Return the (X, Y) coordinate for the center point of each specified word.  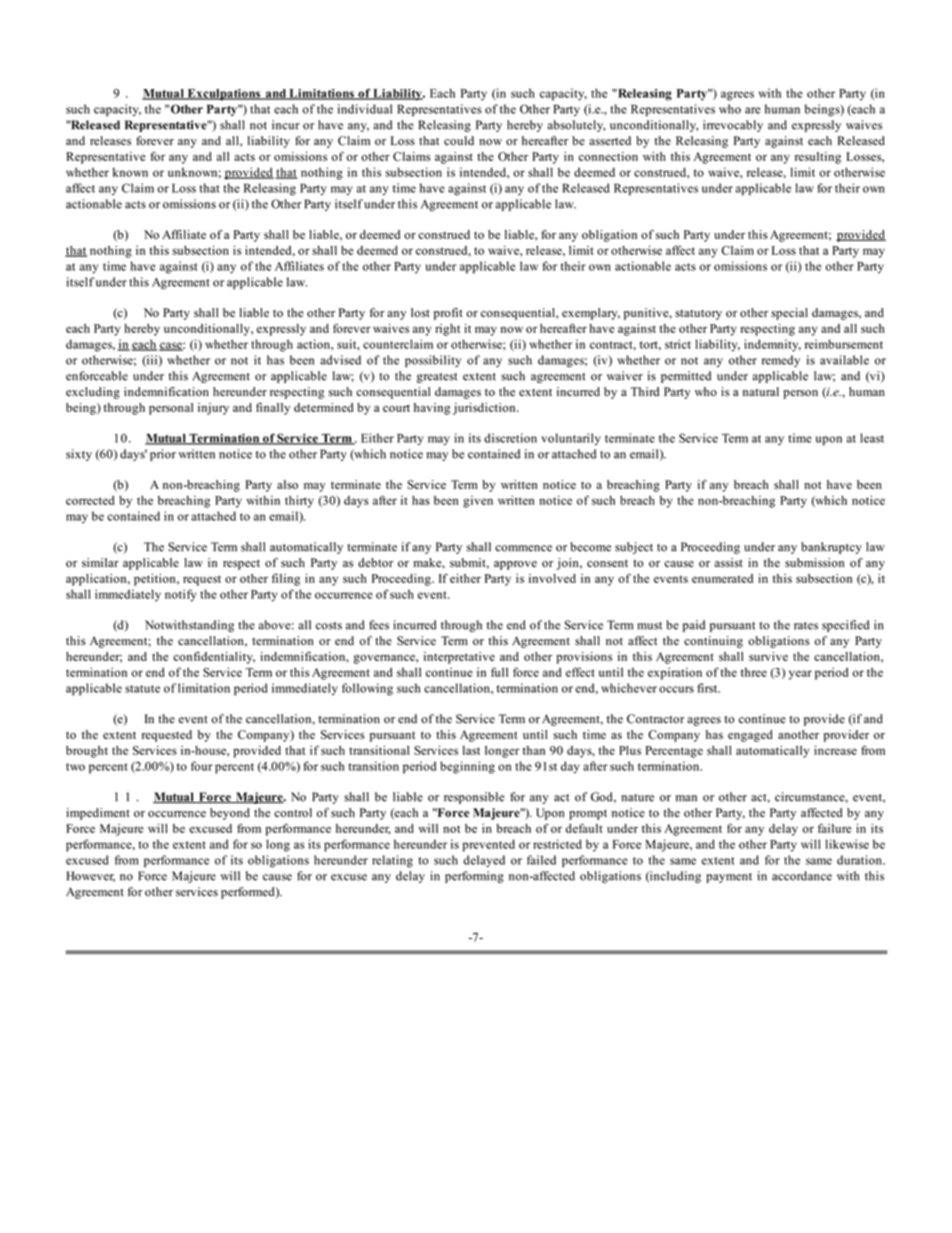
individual (365, 109)
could (459, 141)
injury (213, 409)
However (90, 876)
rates (806, 626)
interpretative (459, 658)
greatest (437, 378)
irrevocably (733, 126)
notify (180, 595)
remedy (781, 361)
